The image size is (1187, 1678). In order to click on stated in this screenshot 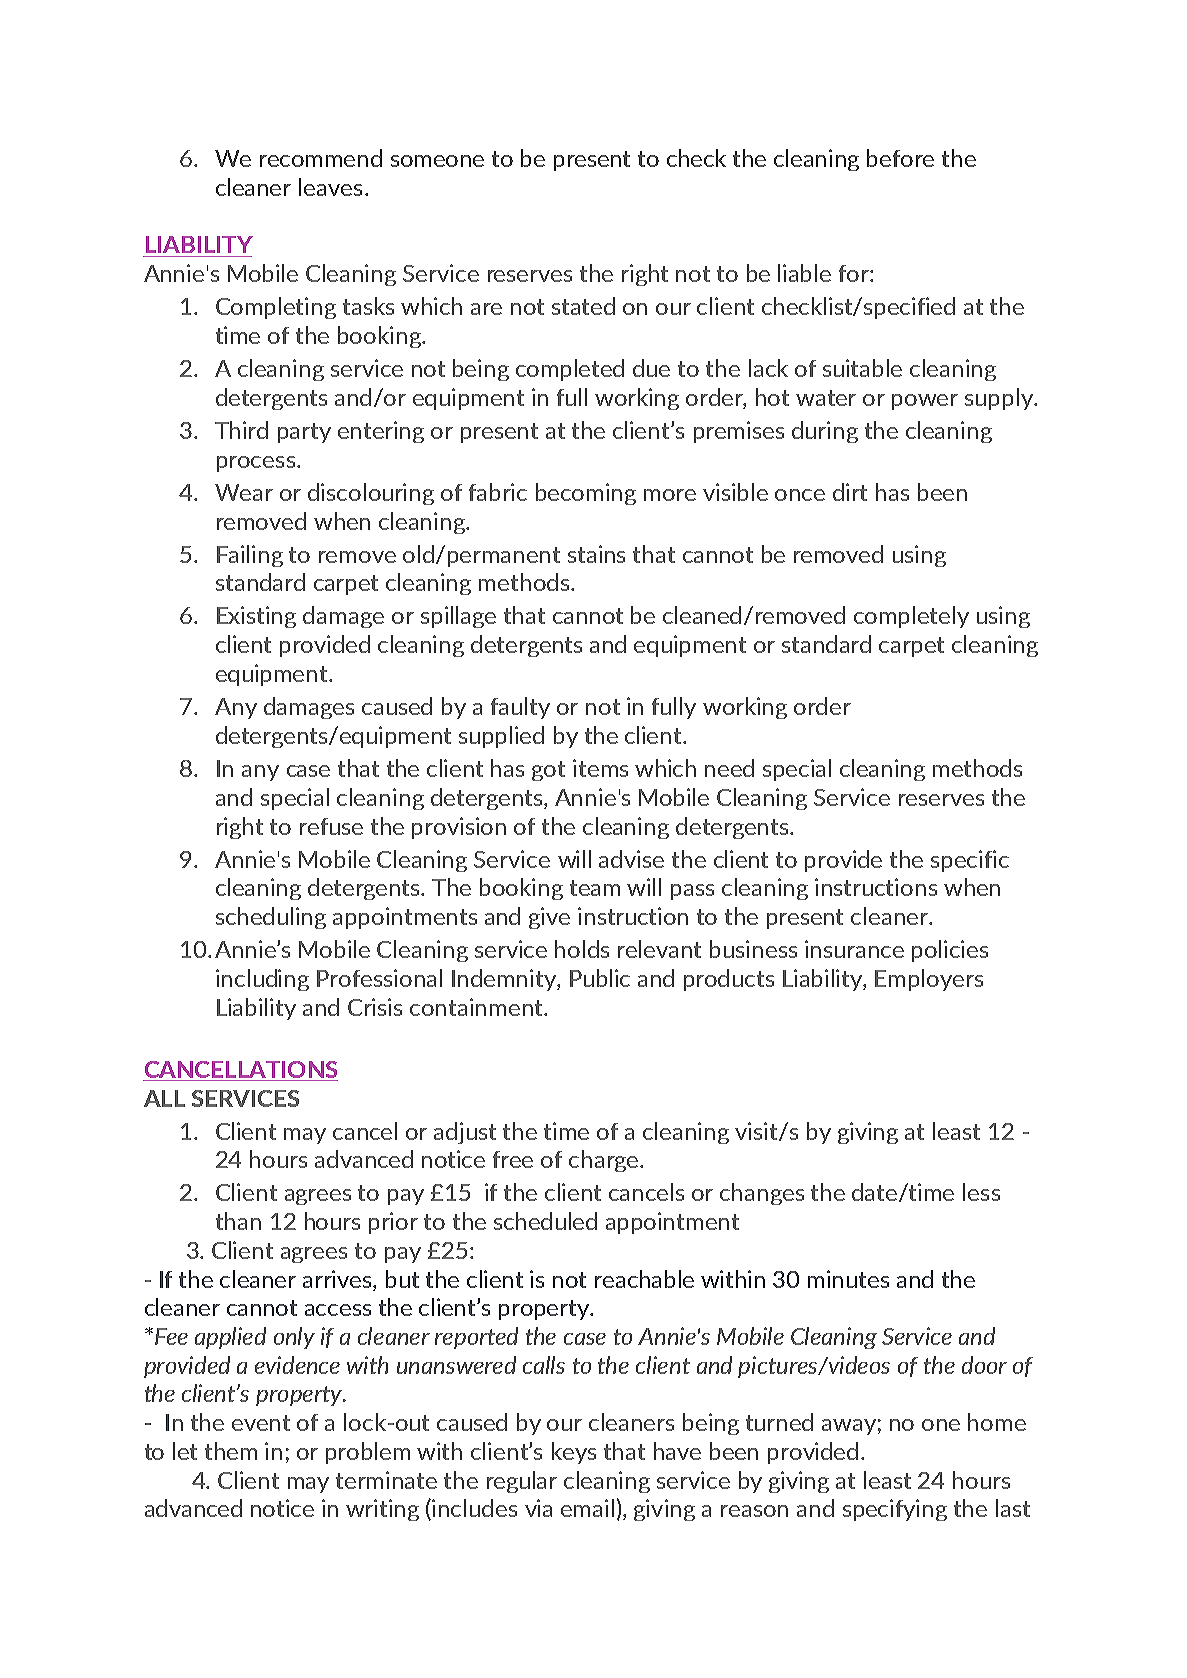, I will do `click(583, 306)`.
